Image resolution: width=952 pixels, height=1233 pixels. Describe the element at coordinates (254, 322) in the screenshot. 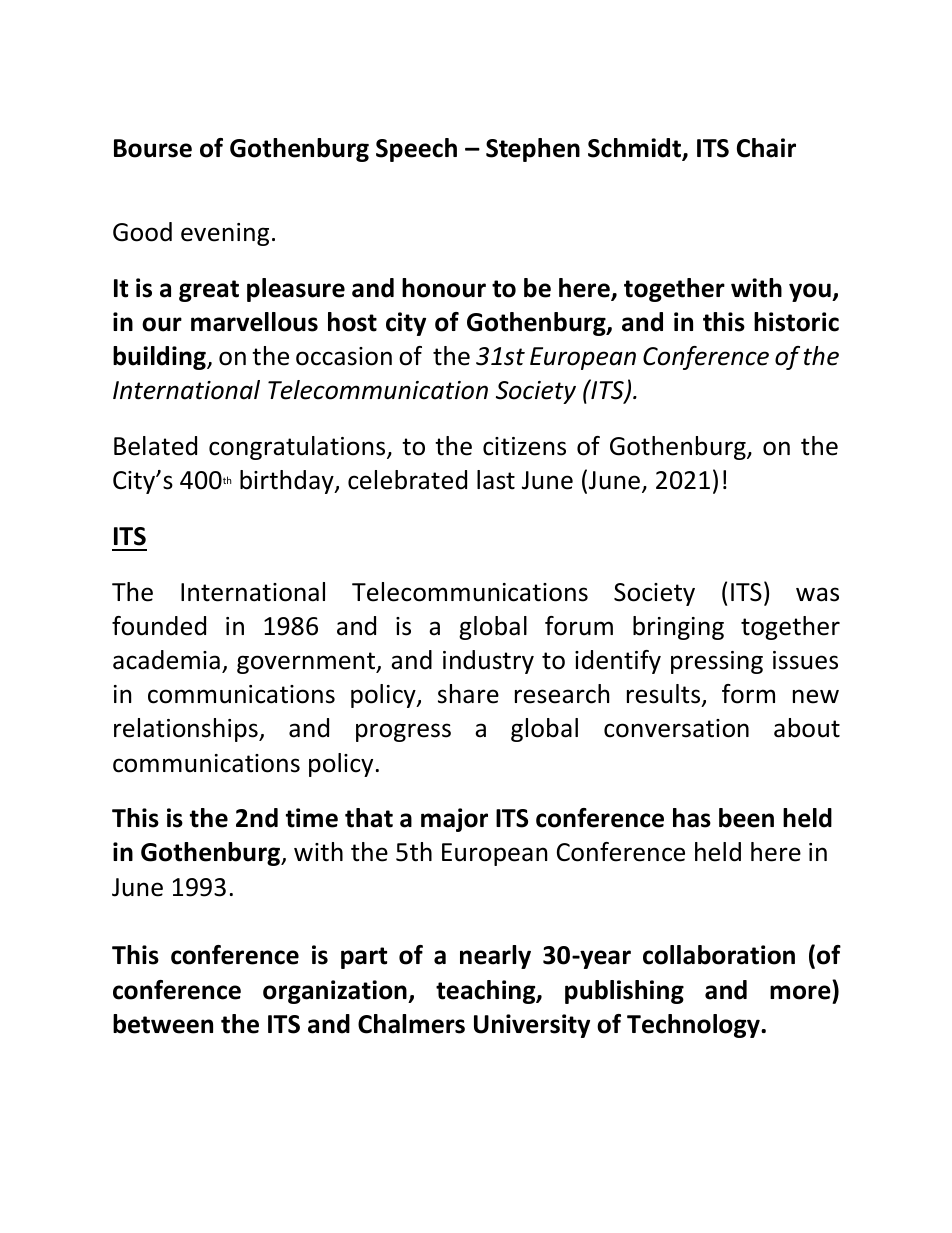

I see `marvellous` at that location.
